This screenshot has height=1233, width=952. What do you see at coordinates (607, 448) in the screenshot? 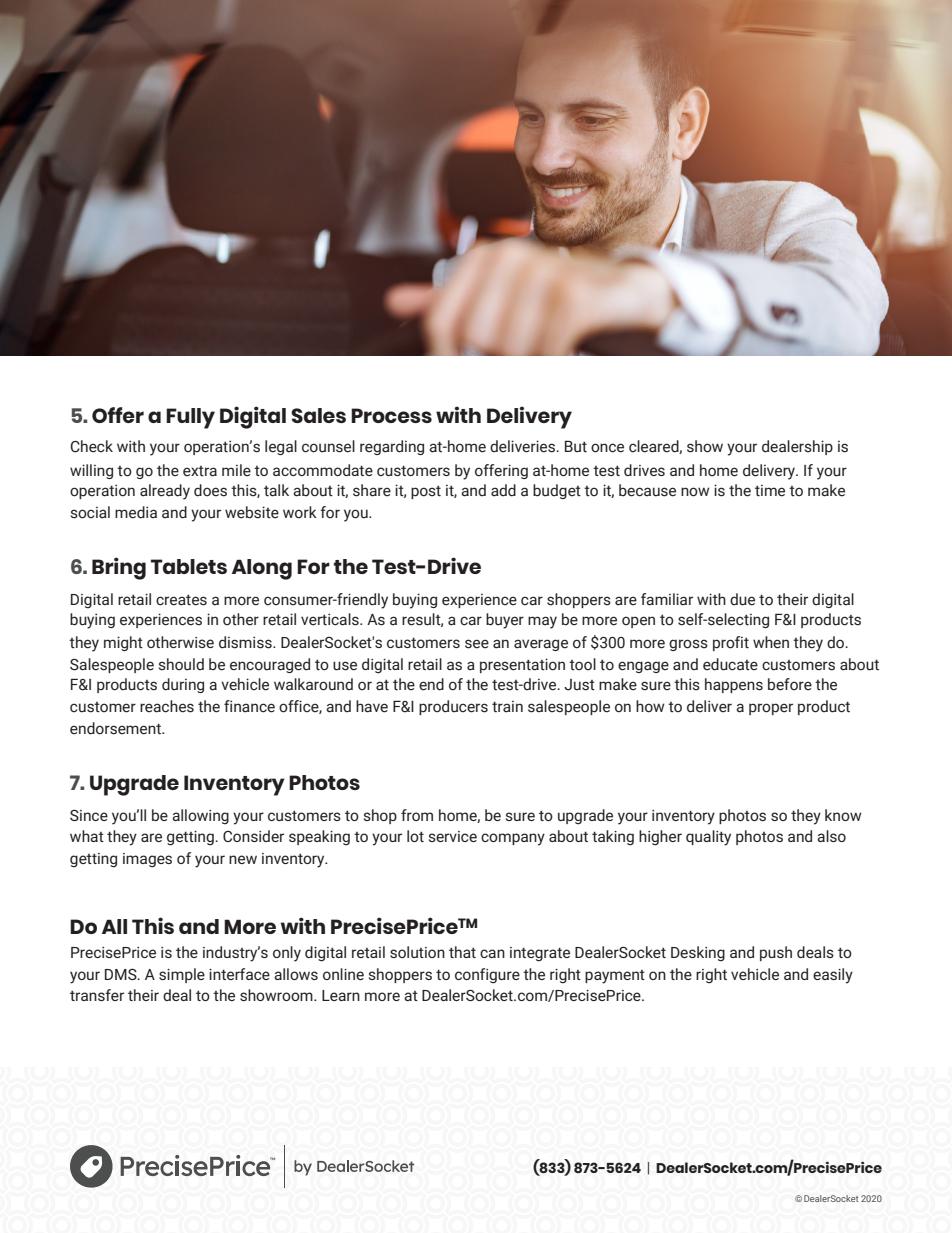
I see `once` at bounding box center [607, 448].
